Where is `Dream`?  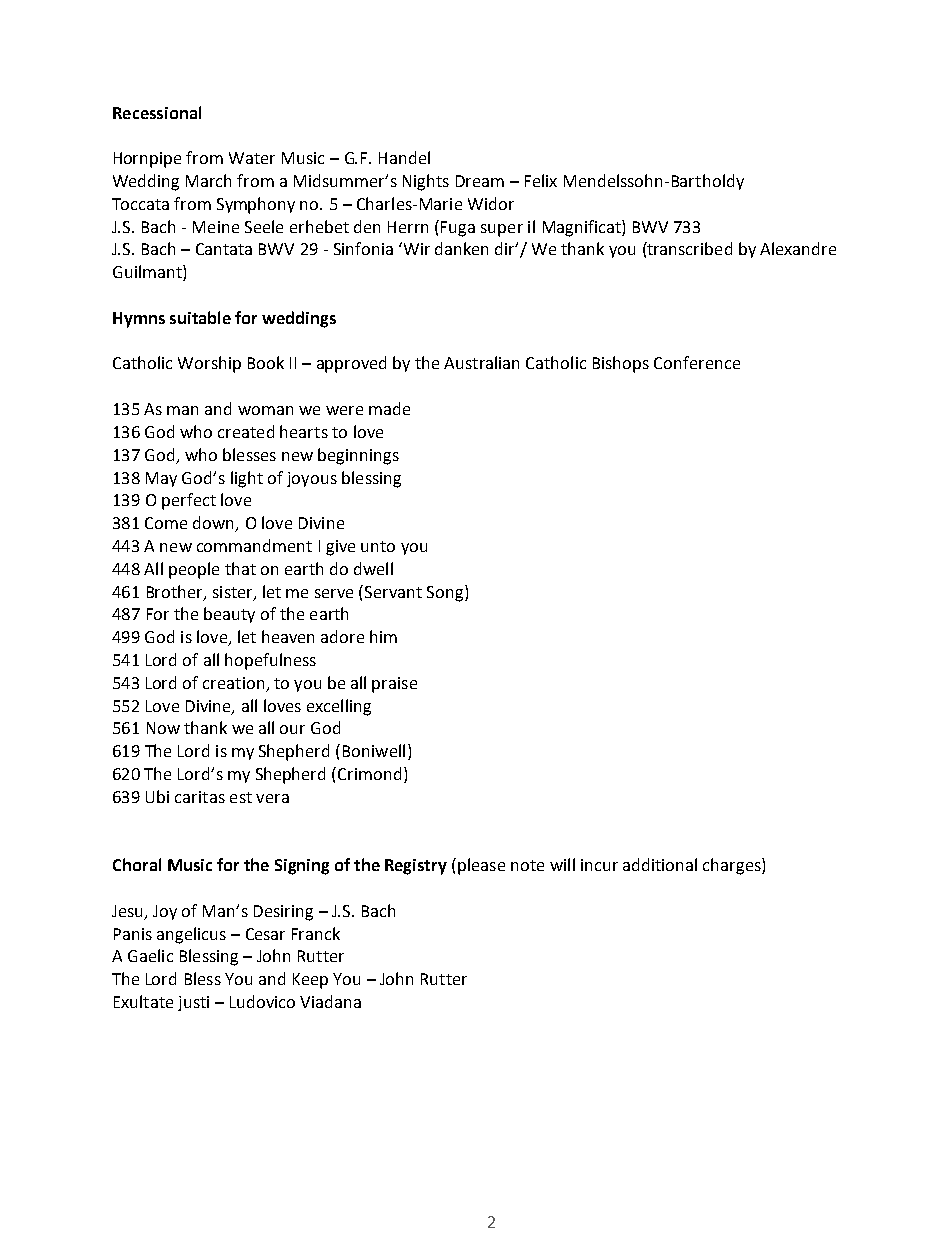 Dream is located at coordinates (480, 181).
